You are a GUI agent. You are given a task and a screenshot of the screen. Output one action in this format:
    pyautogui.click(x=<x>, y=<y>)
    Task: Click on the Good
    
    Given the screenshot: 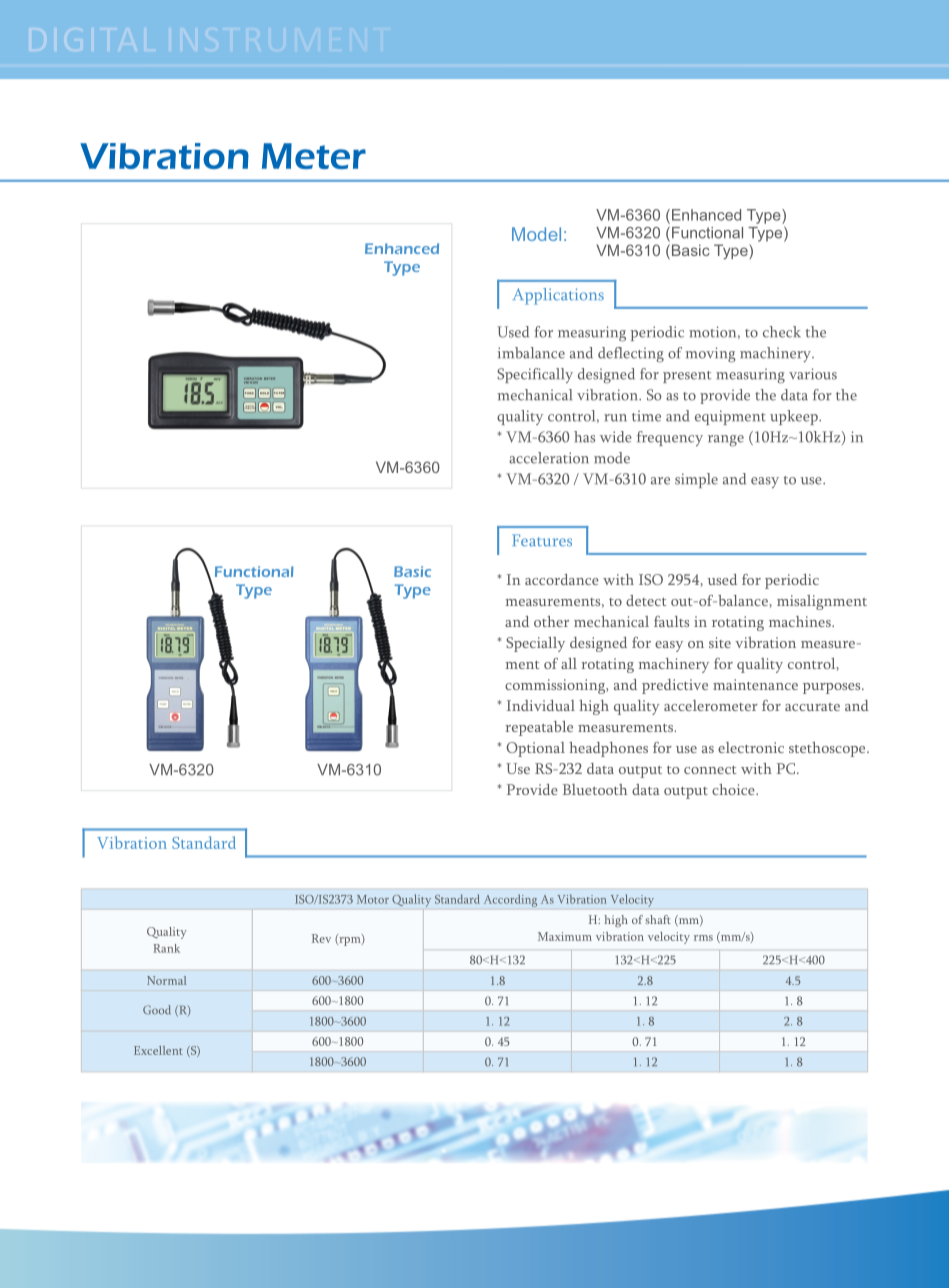 What is the action you would take?
    pyautogui.click(x=157, y=1010)
